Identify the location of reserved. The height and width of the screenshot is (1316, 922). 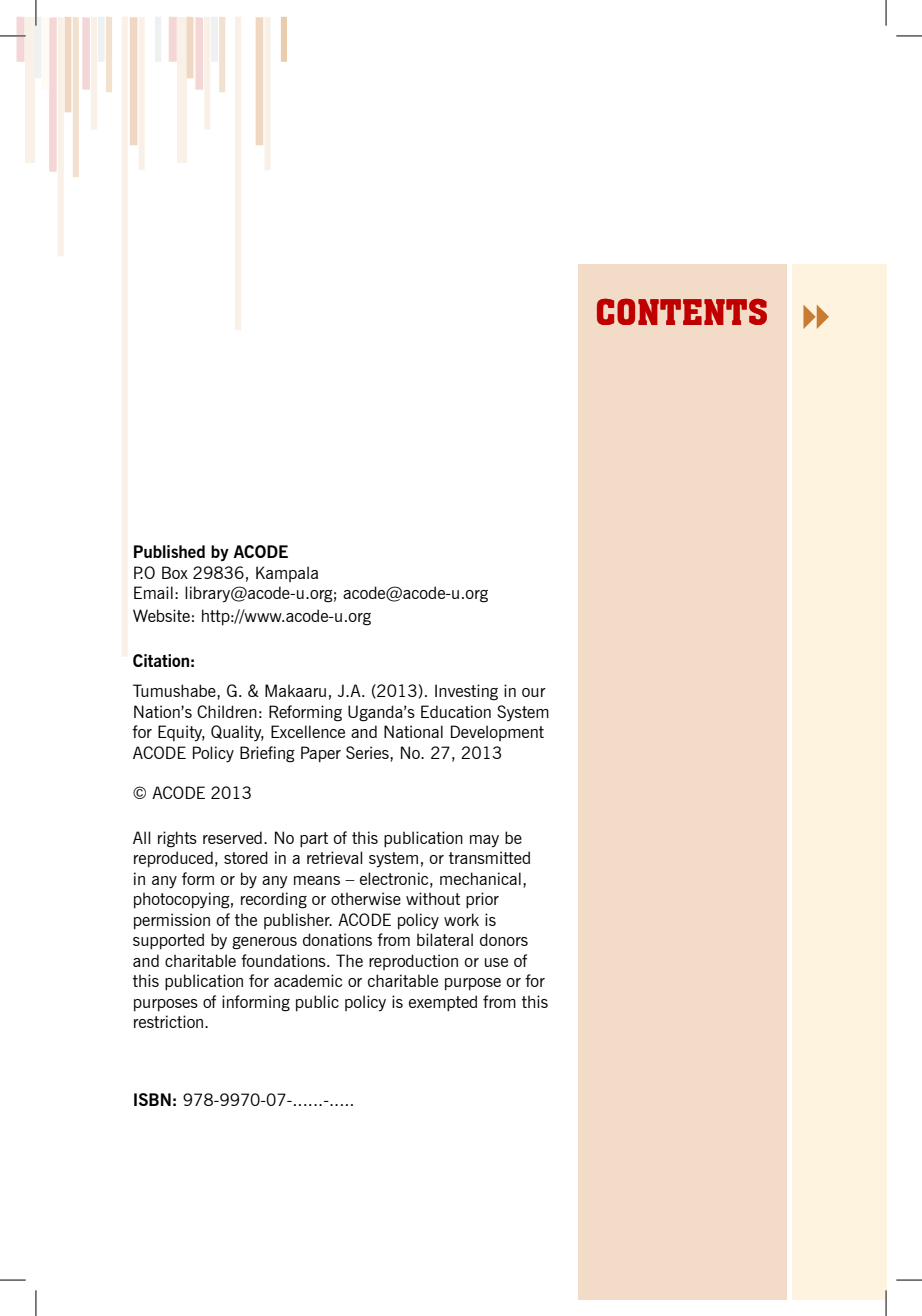
(232, 837).
